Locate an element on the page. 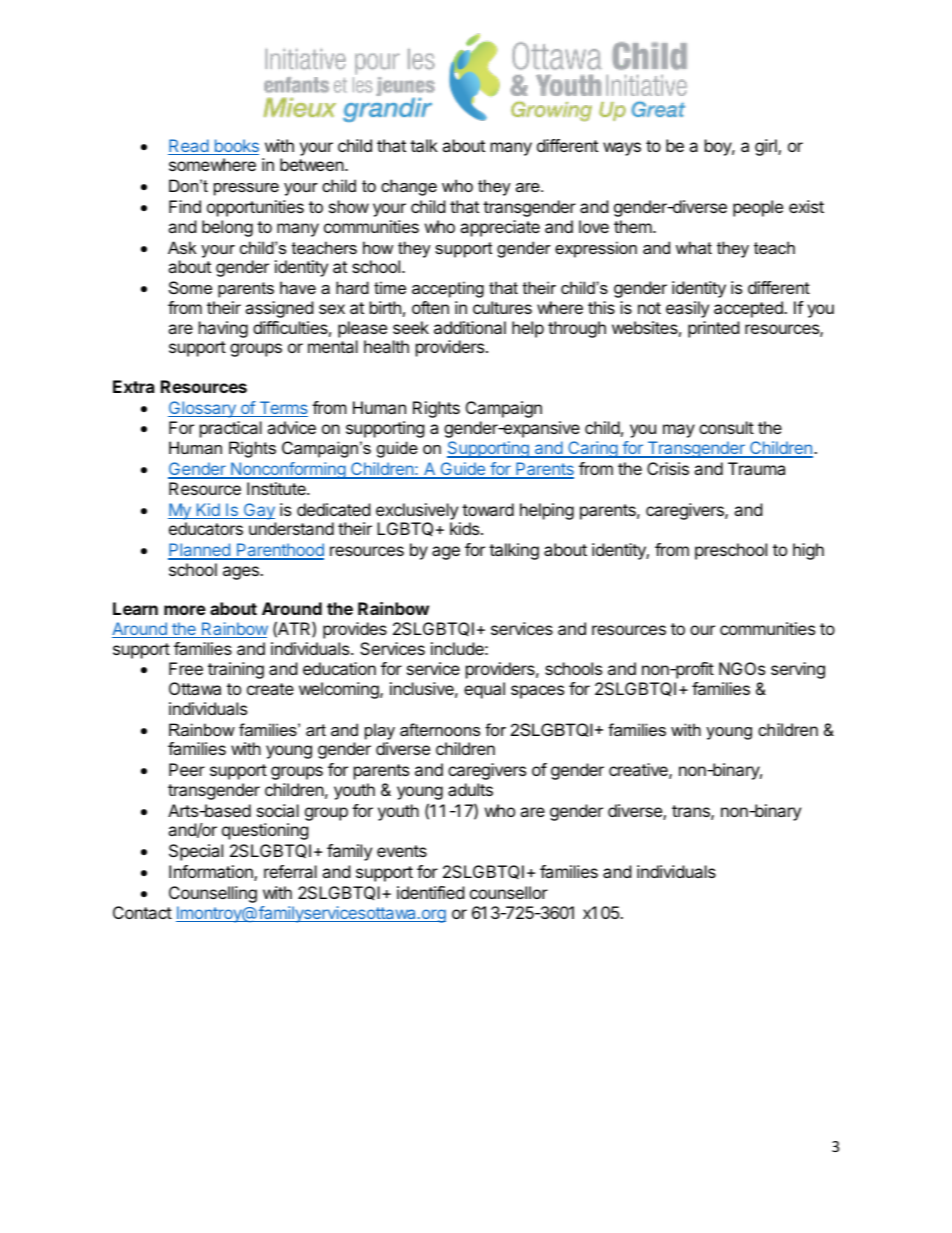  counsellor is located at coordinates (509, 892).
